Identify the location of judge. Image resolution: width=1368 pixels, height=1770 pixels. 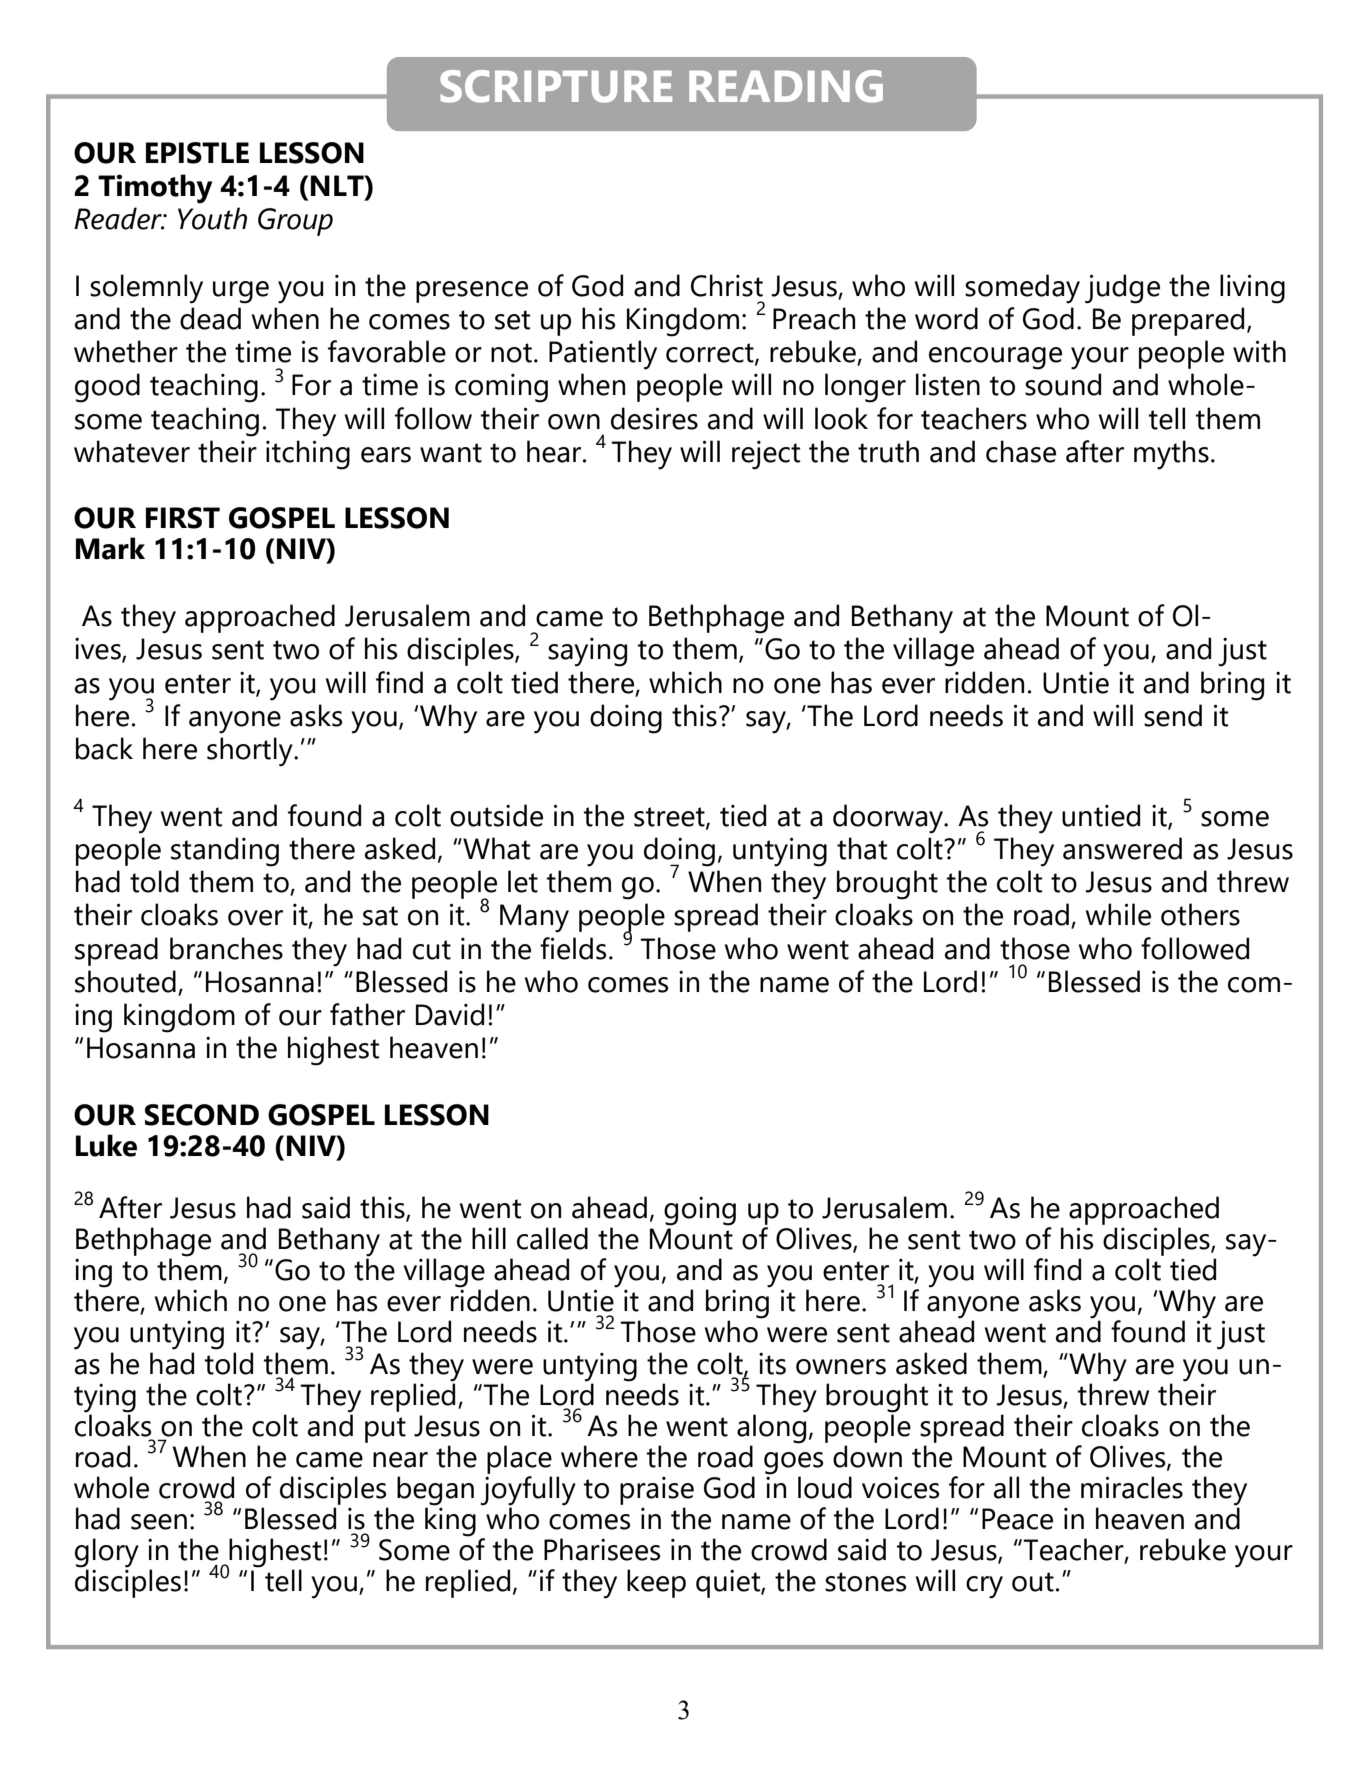
(1122, 289).
